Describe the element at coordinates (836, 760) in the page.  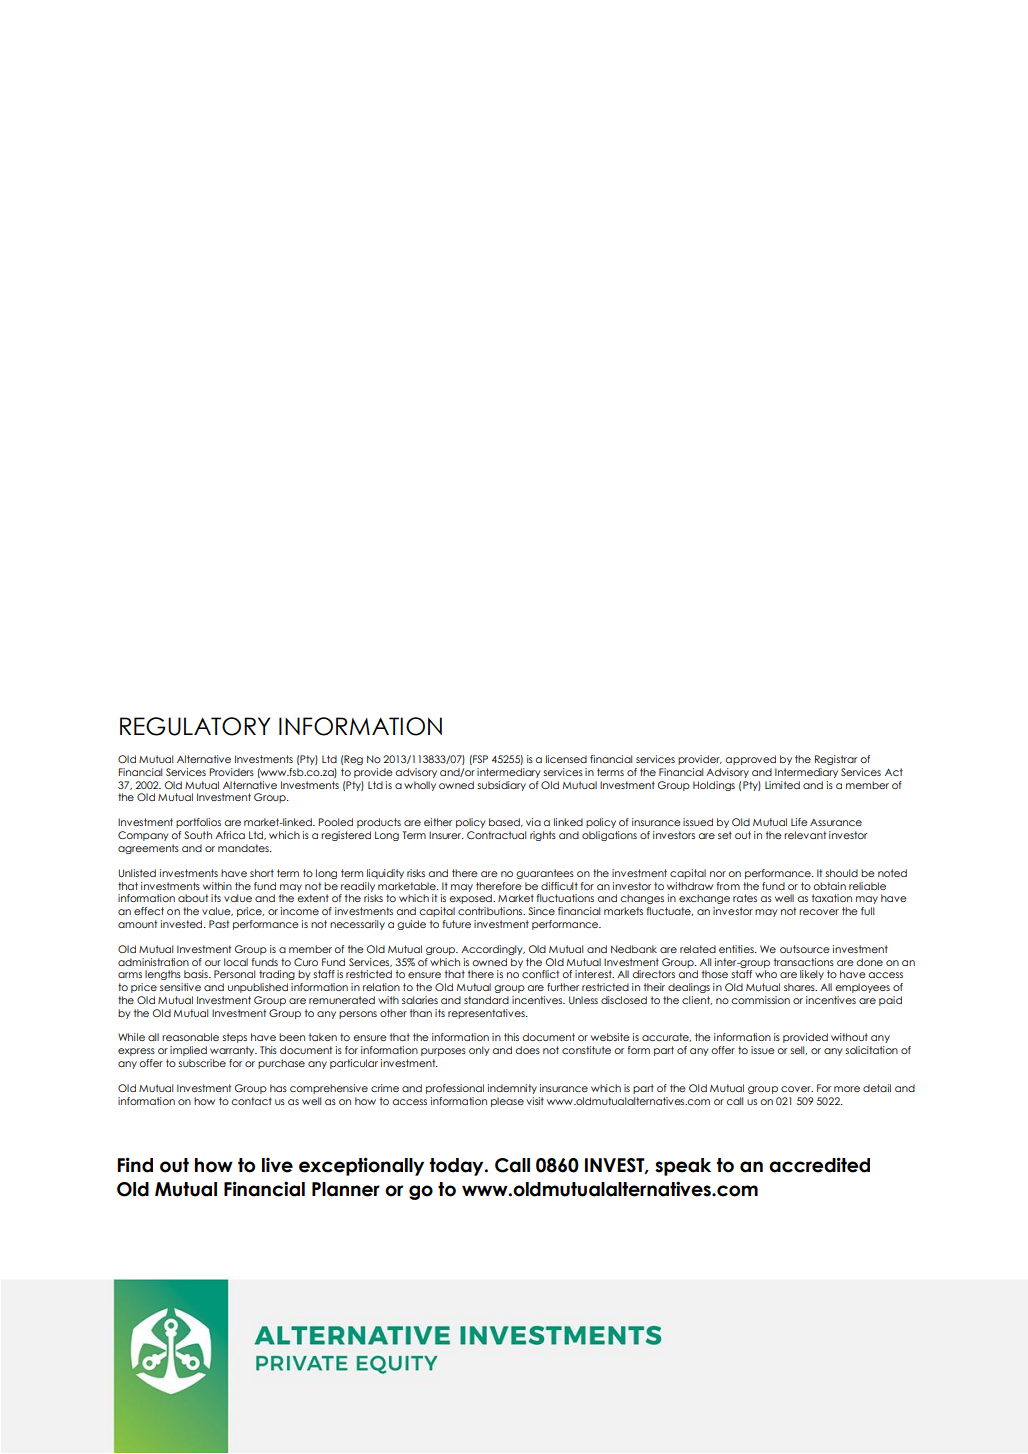
I see `Registrar` at that location.
